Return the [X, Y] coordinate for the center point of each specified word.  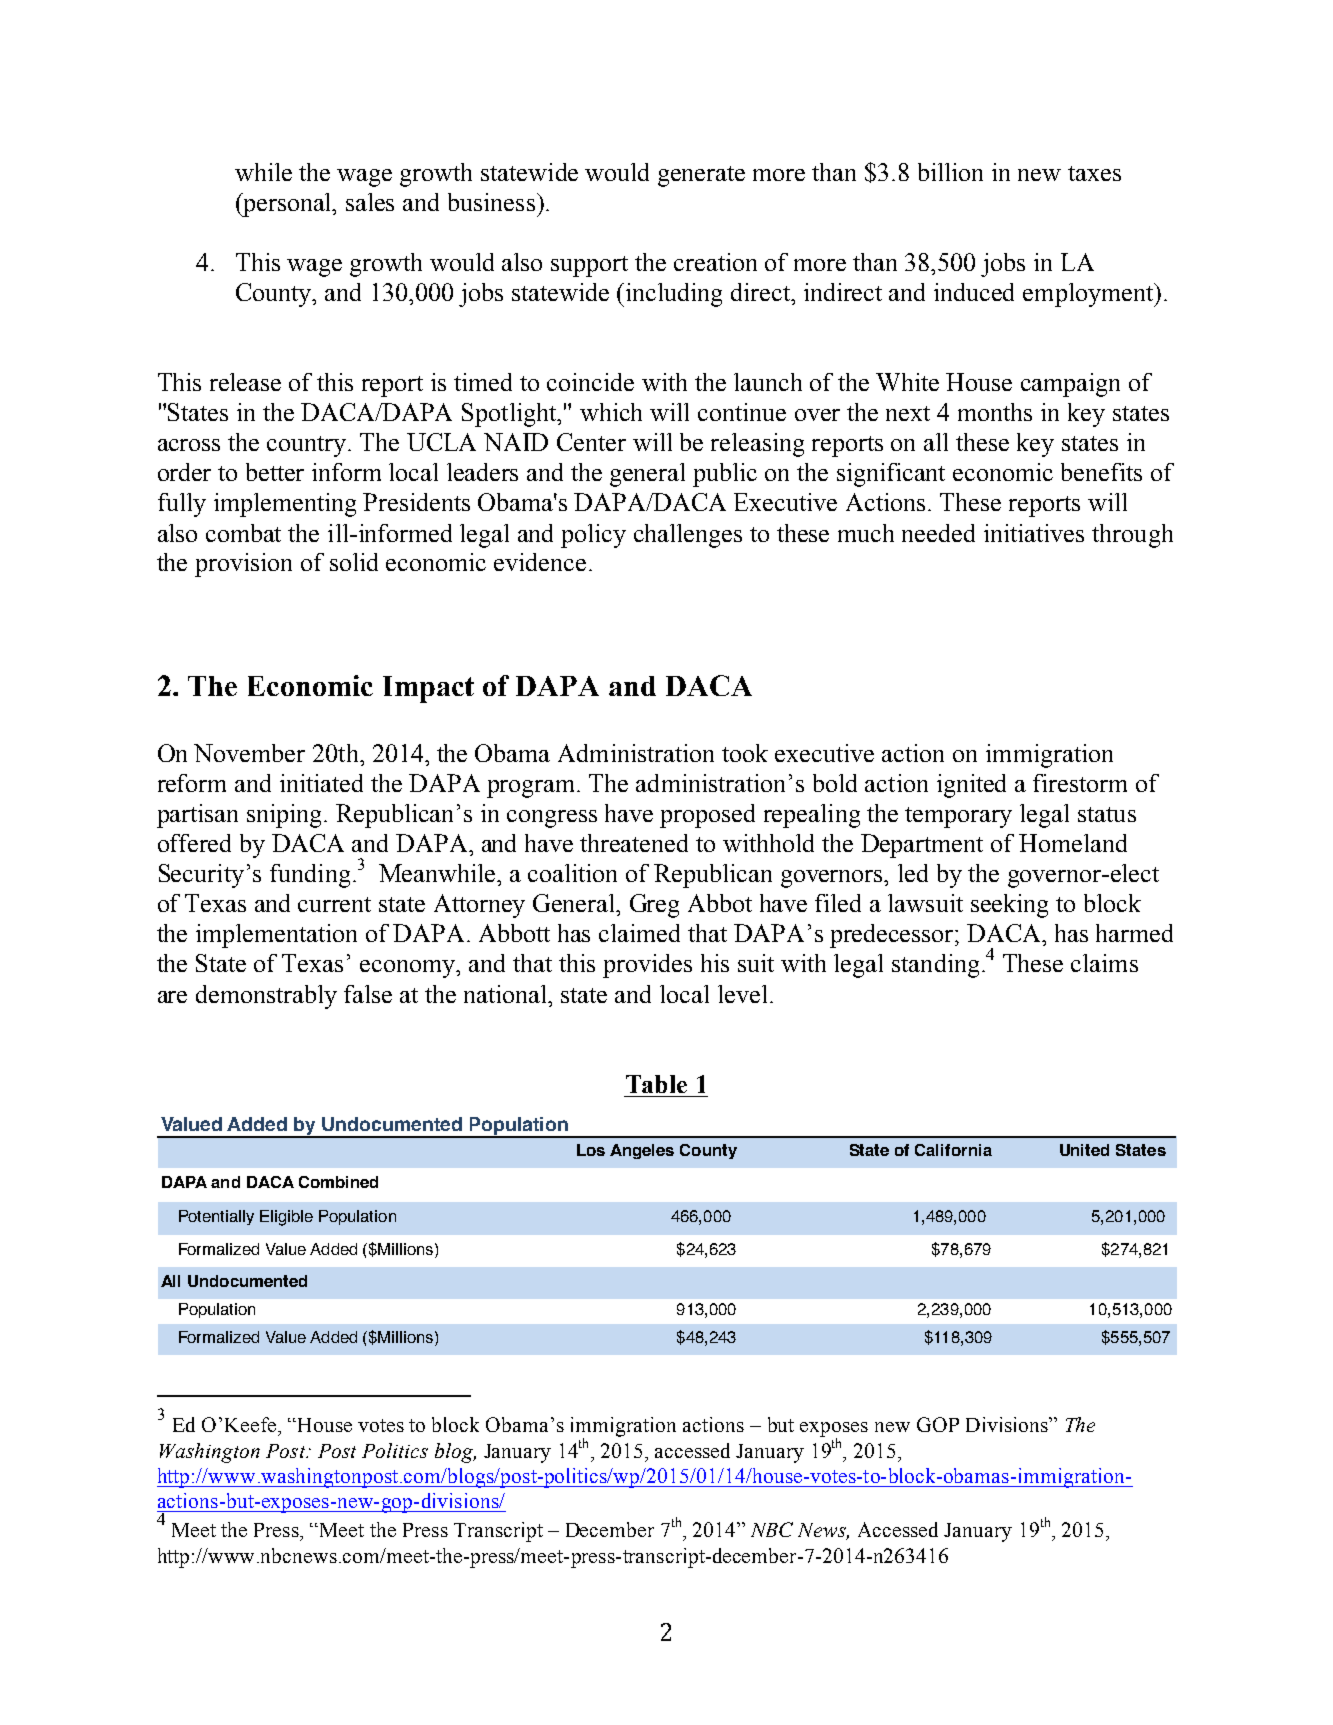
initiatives [1034, 533]
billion [950, 172]
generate [701, 176]
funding [310, 876]
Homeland [1073, 843]
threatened [634, 843]
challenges [688, 536]
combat [243, 533]
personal [287, 205]
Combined [338, 1182]
